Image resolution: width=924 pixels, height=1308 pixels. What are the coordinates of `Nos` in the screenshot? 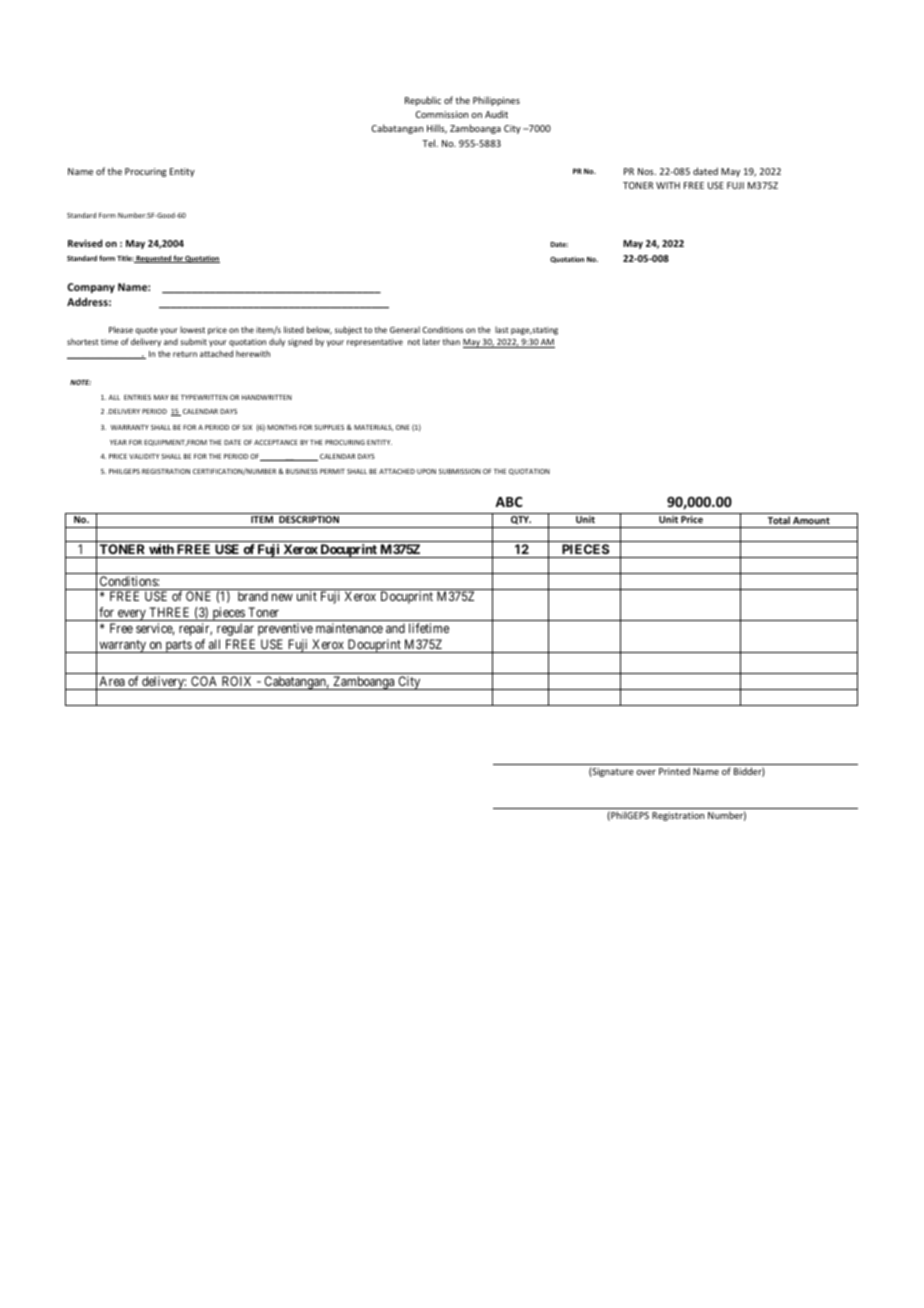 It's located at (647, 171).
